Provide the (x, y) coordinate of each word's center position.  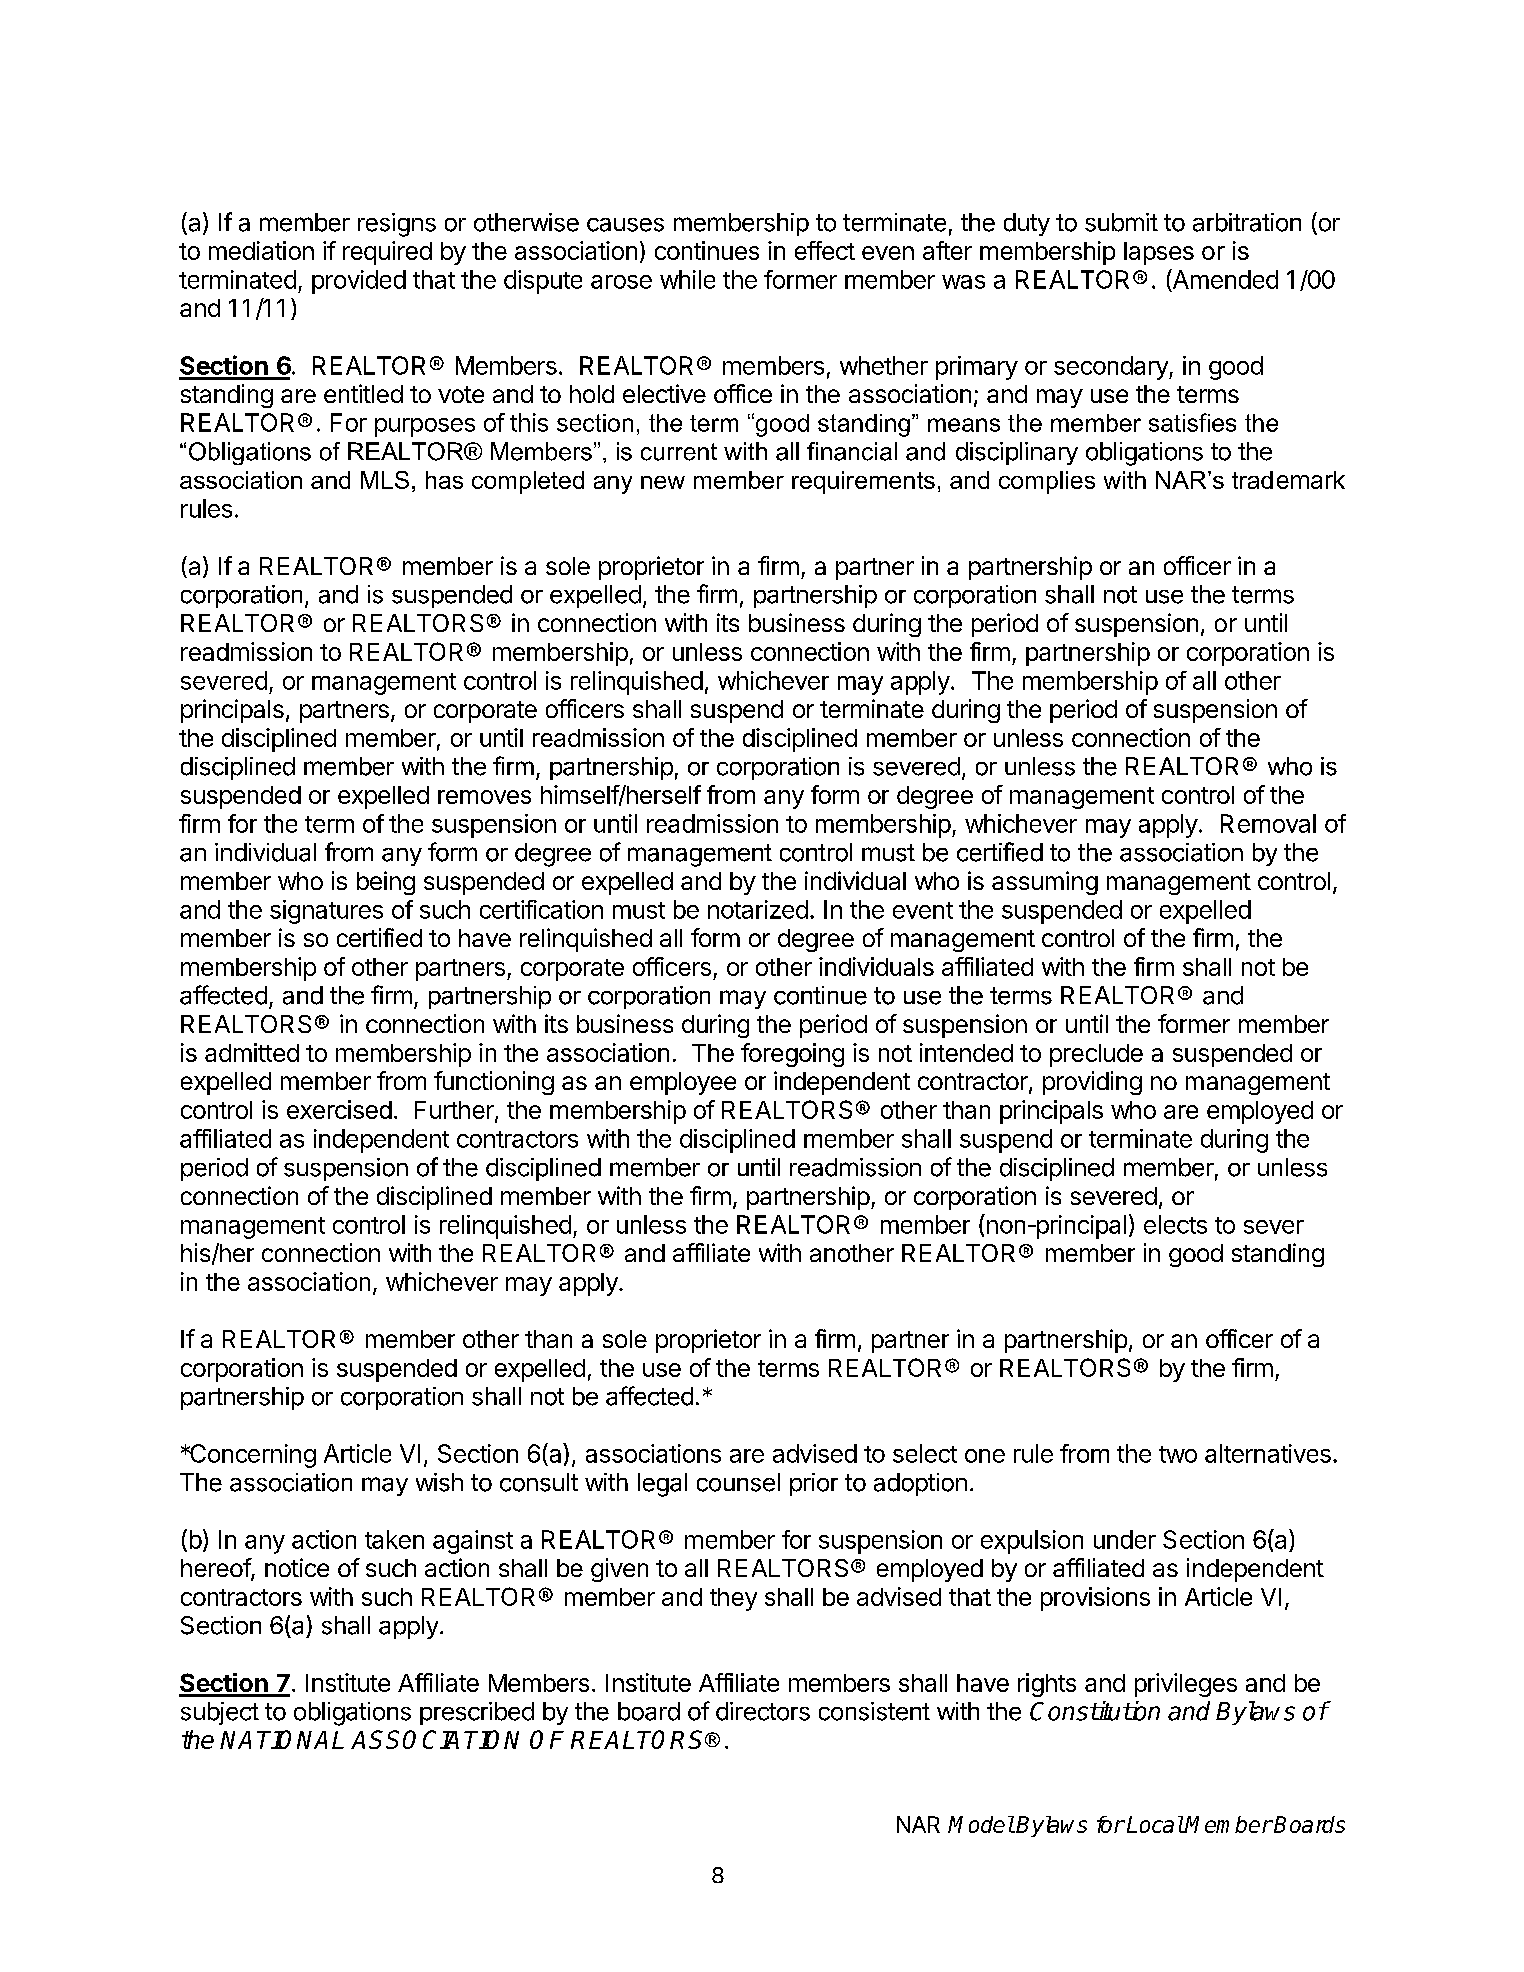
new (663, 482)
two (1178, 1454)
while (687, 279)
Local (1155, 1824)
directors (763, 1711)
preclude (1096, 1055)
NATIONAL (282, 1739)
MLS (385, 480)
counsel (738, 1482)
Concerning (252, 1456)
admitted (252, 1052)
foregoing (792, 1055)
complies (1047, 482)
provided (359, 282)
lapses (1159, 253)
